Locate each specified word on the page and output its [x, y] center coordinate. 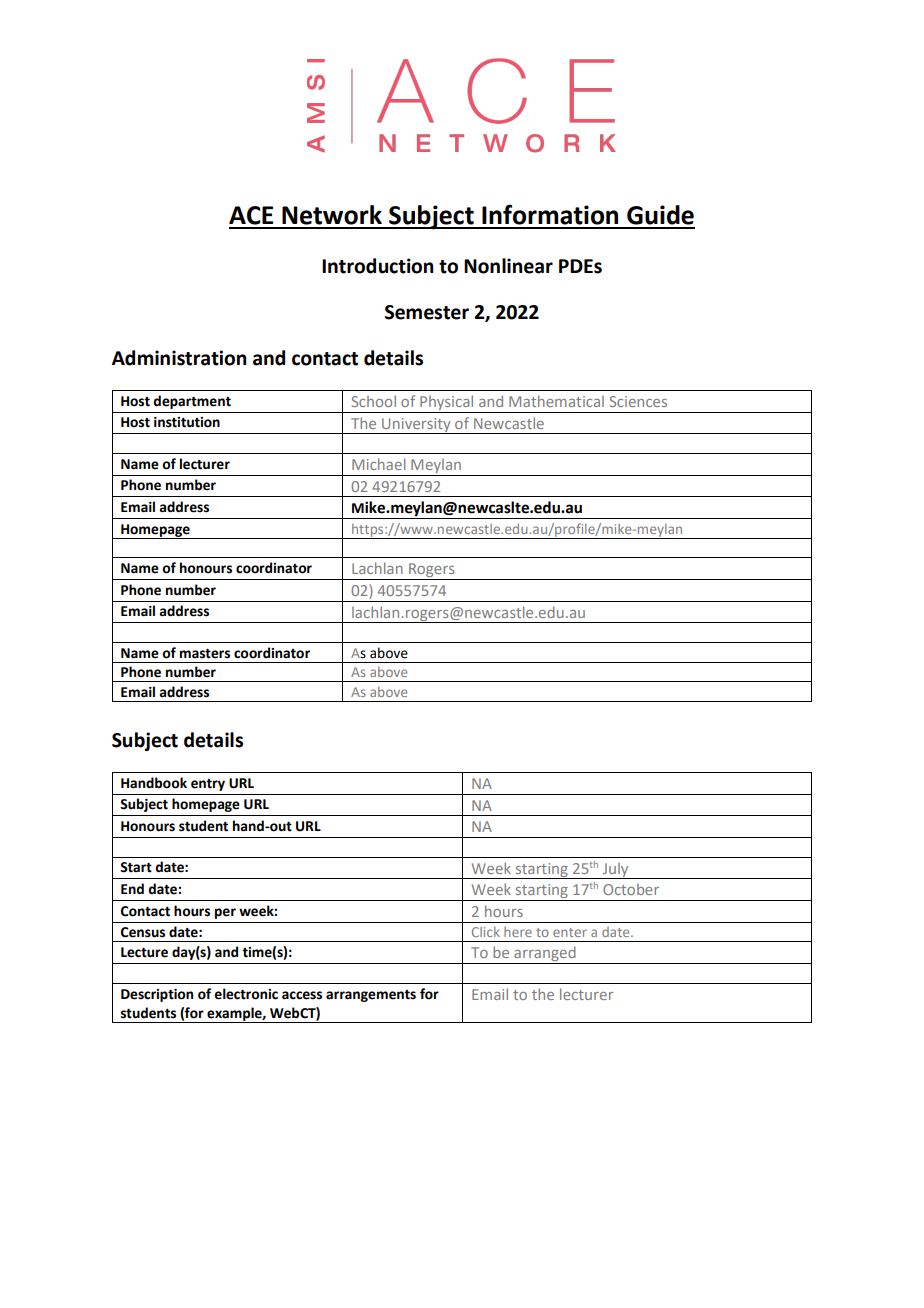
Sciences [638, 401]
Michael [378, 464]
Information [550, 214]
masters [205, 654]
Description [157, 995]
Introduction [377, 266]
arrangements [371, 996]
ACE [251, 215]
